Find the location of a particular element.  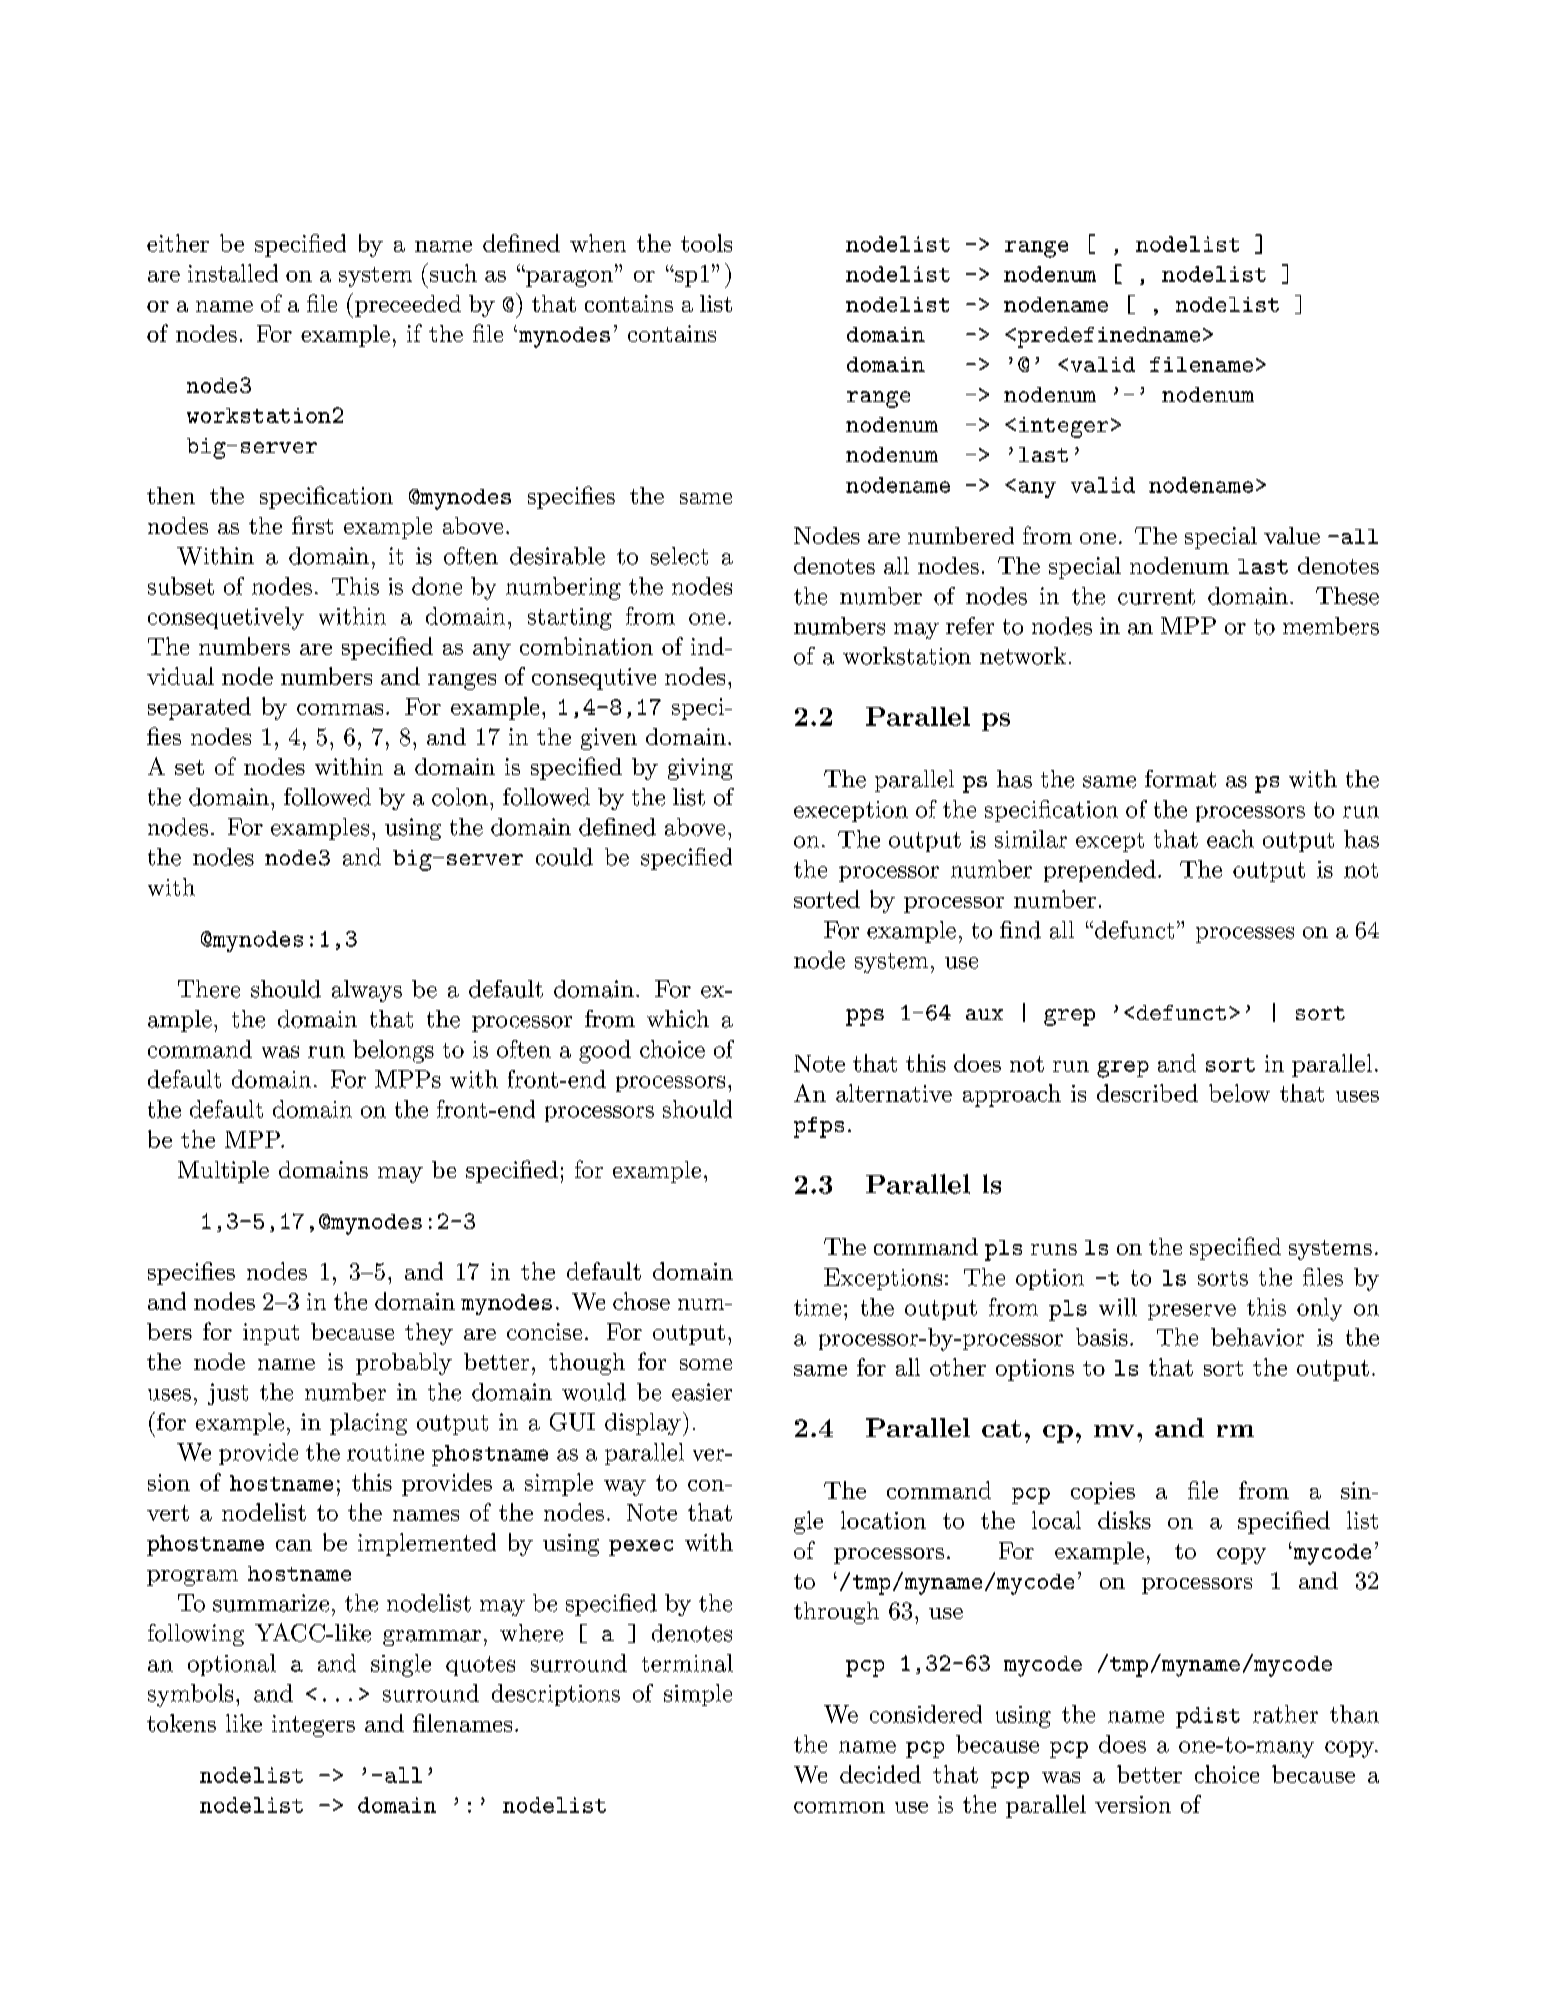

installed is located at coordinates (233, 273).
